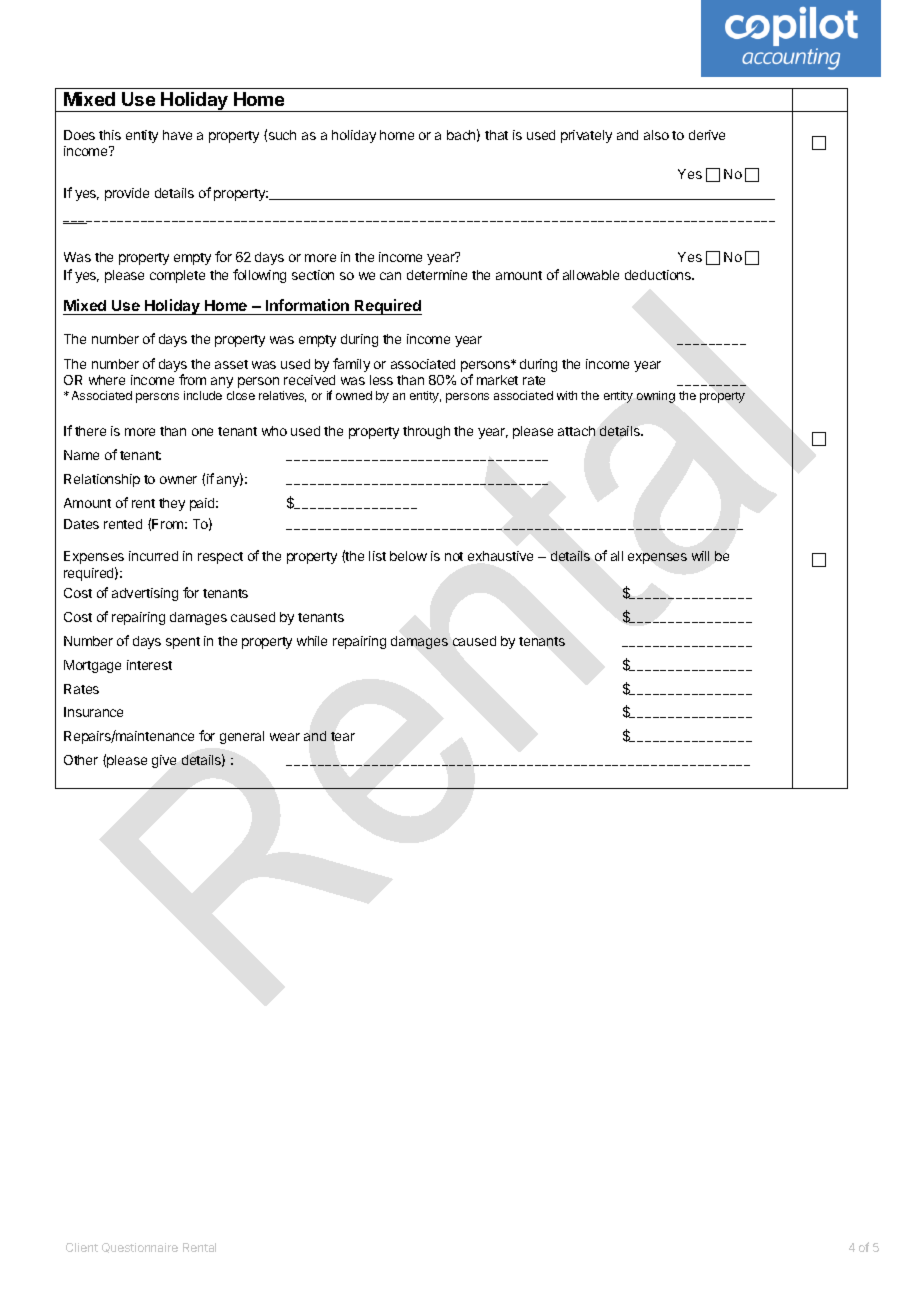 This screenshot has width=924, height=1307. What do you see at coordinates (700, 556) in the screenshot?
I see `will` at bounding box center [700, 556].
